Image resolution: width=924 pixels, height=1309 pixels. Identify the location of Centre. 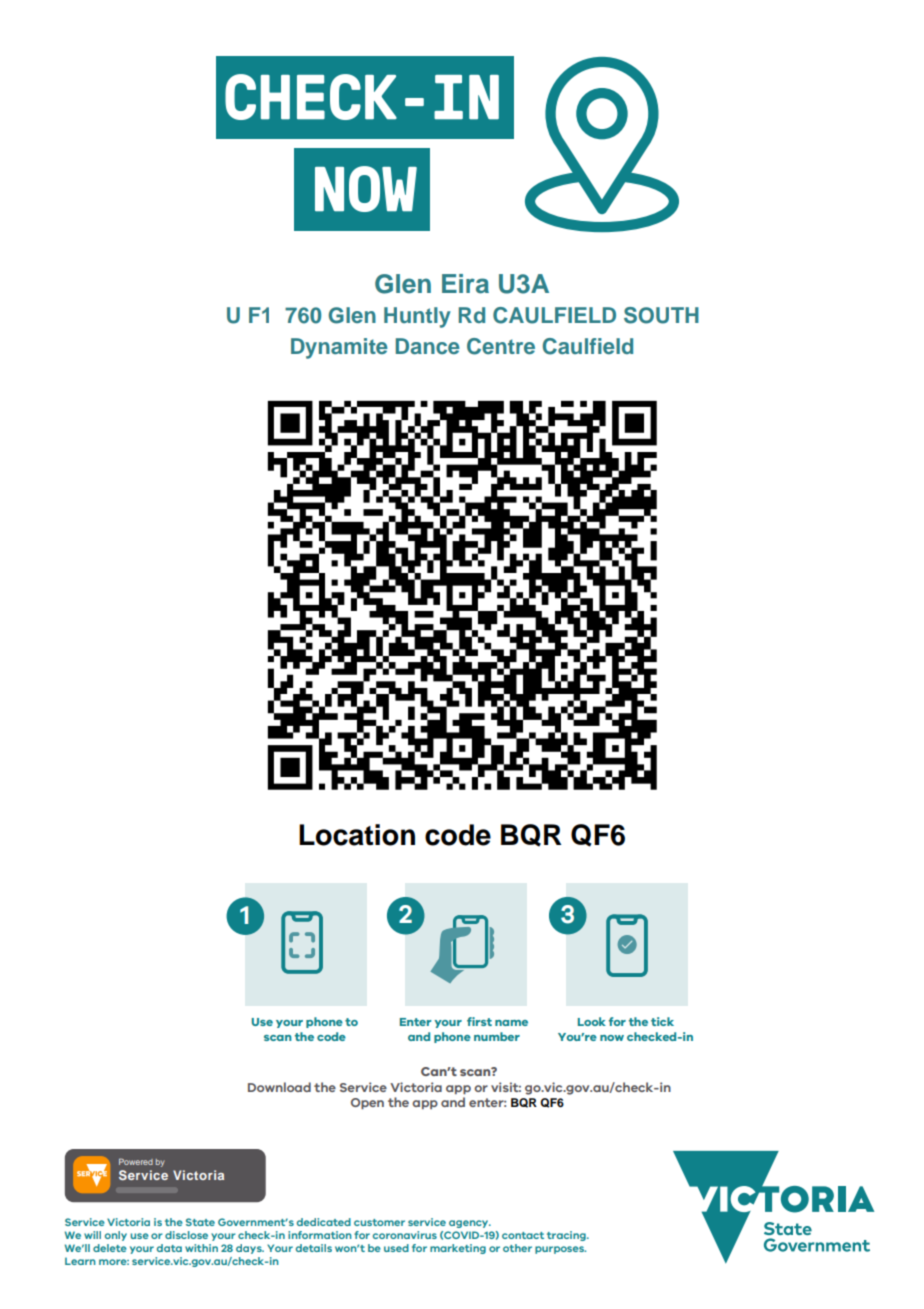
(501, 346).
